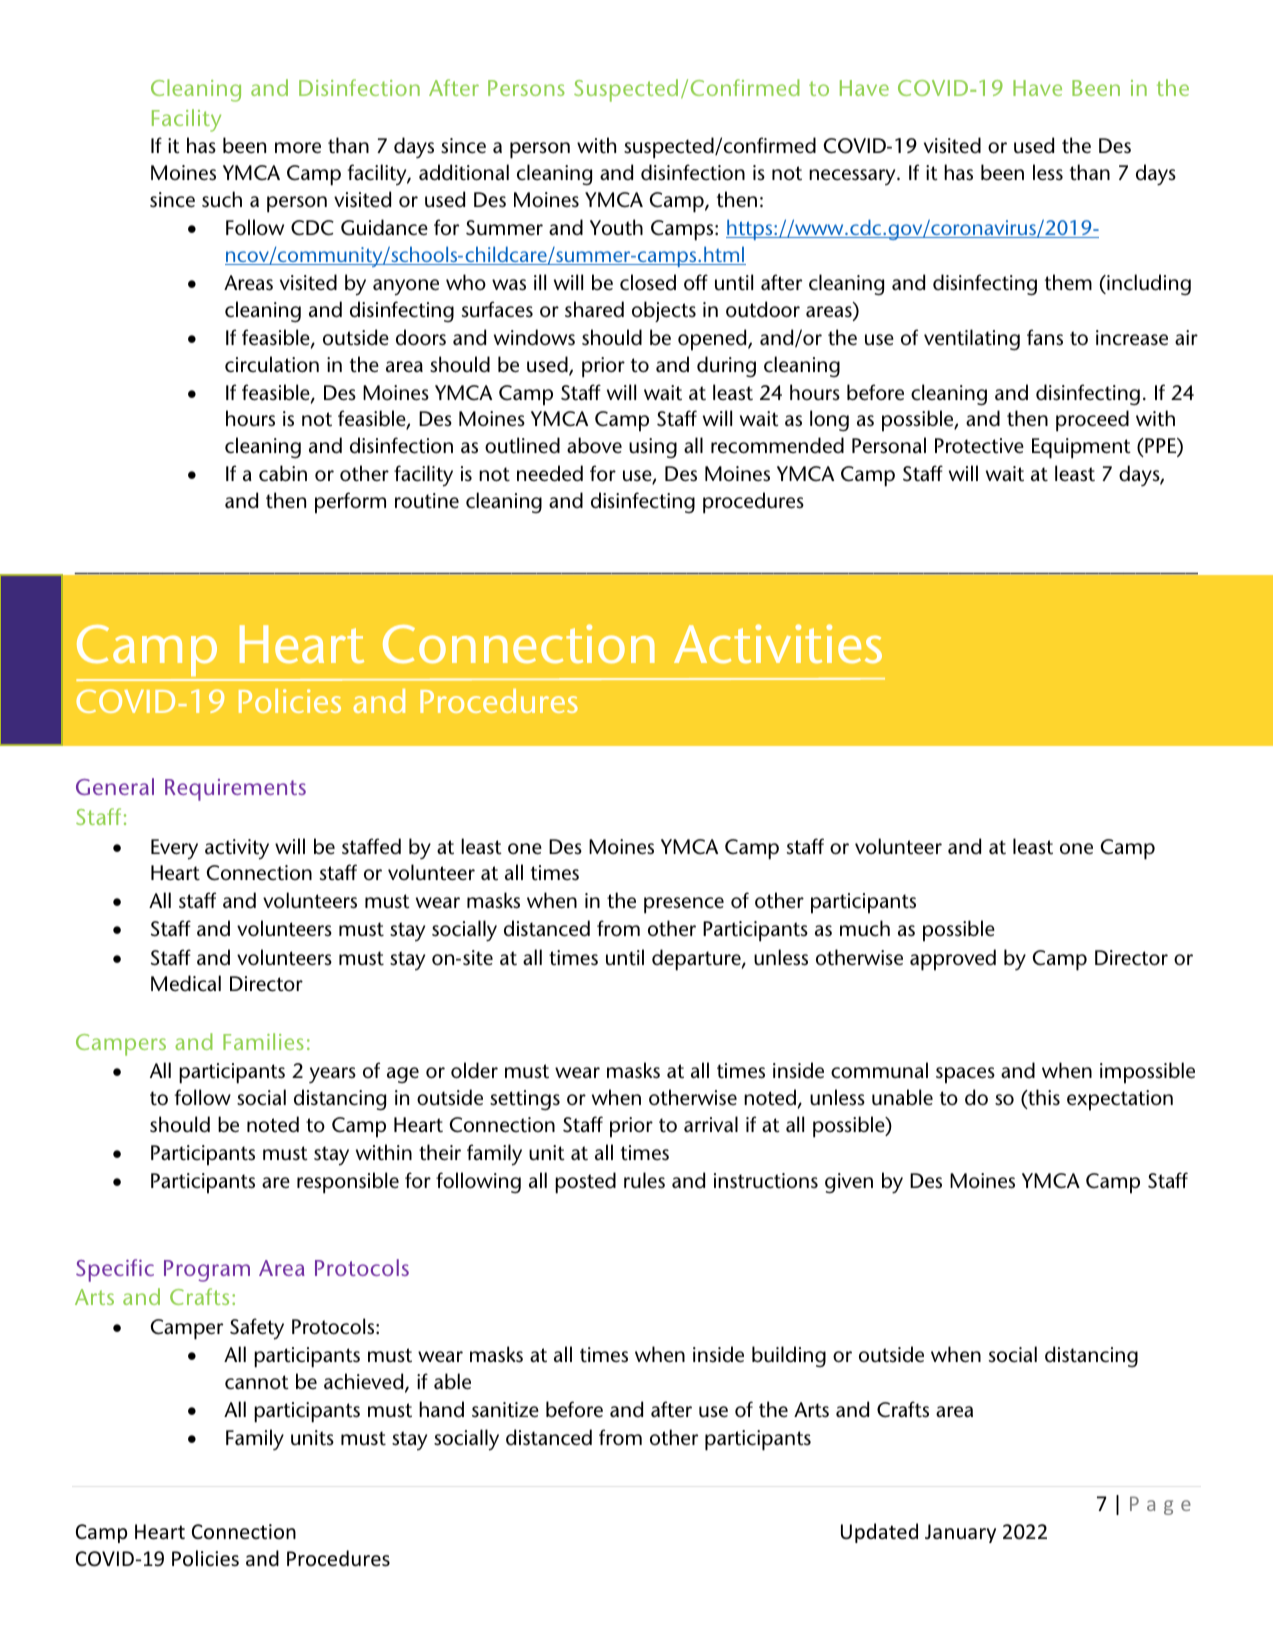 Image resolution: width=1273 pixels, height=1648 pixels. I want to click on perform, so click(350, 503).
